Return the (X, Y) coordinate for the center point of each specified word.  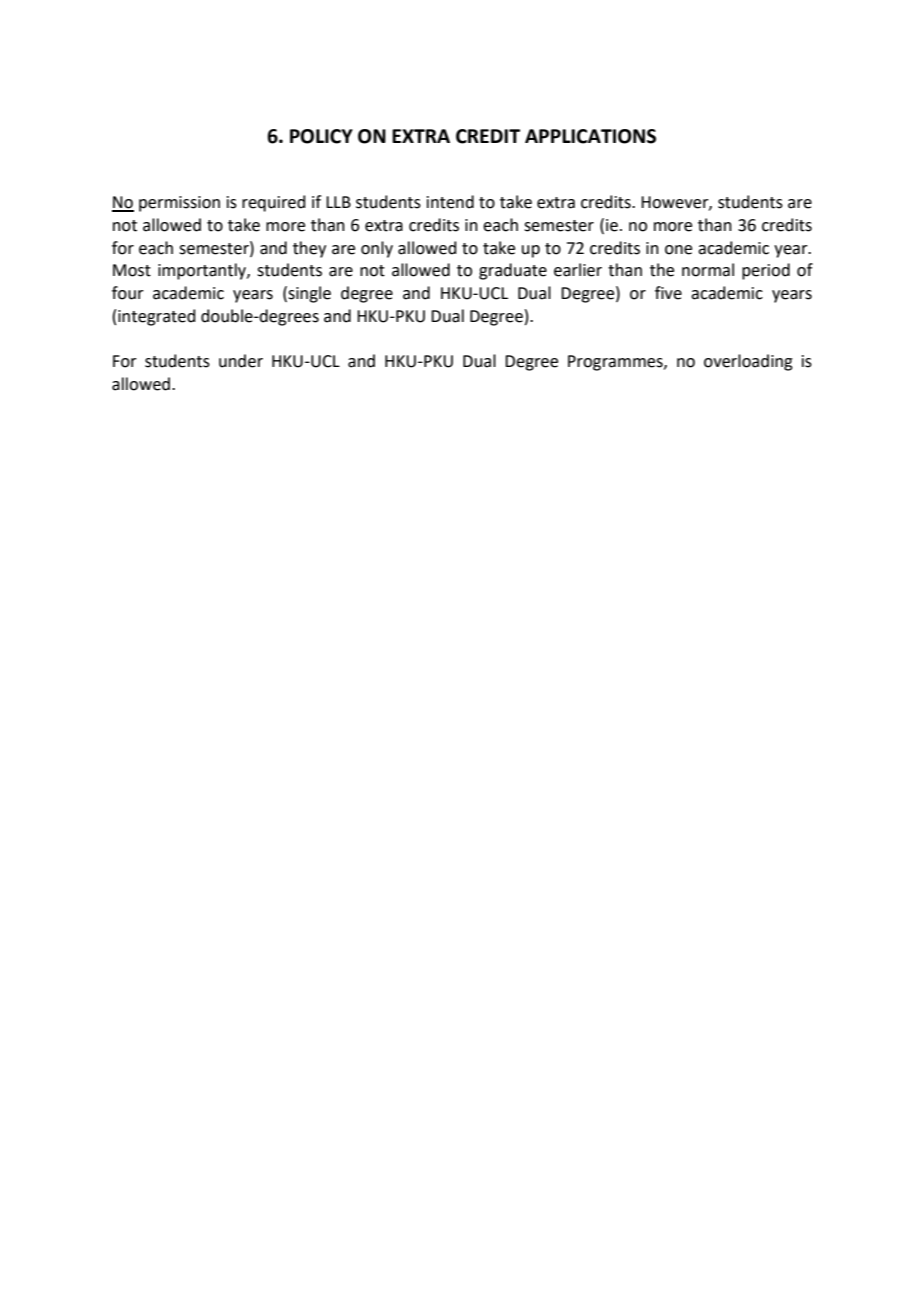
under (241, 361)
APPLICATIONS (590, 136)
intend (450, 202)
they (309, 249)
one (678, 250)
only (377, 249)
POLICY (321, 136)
